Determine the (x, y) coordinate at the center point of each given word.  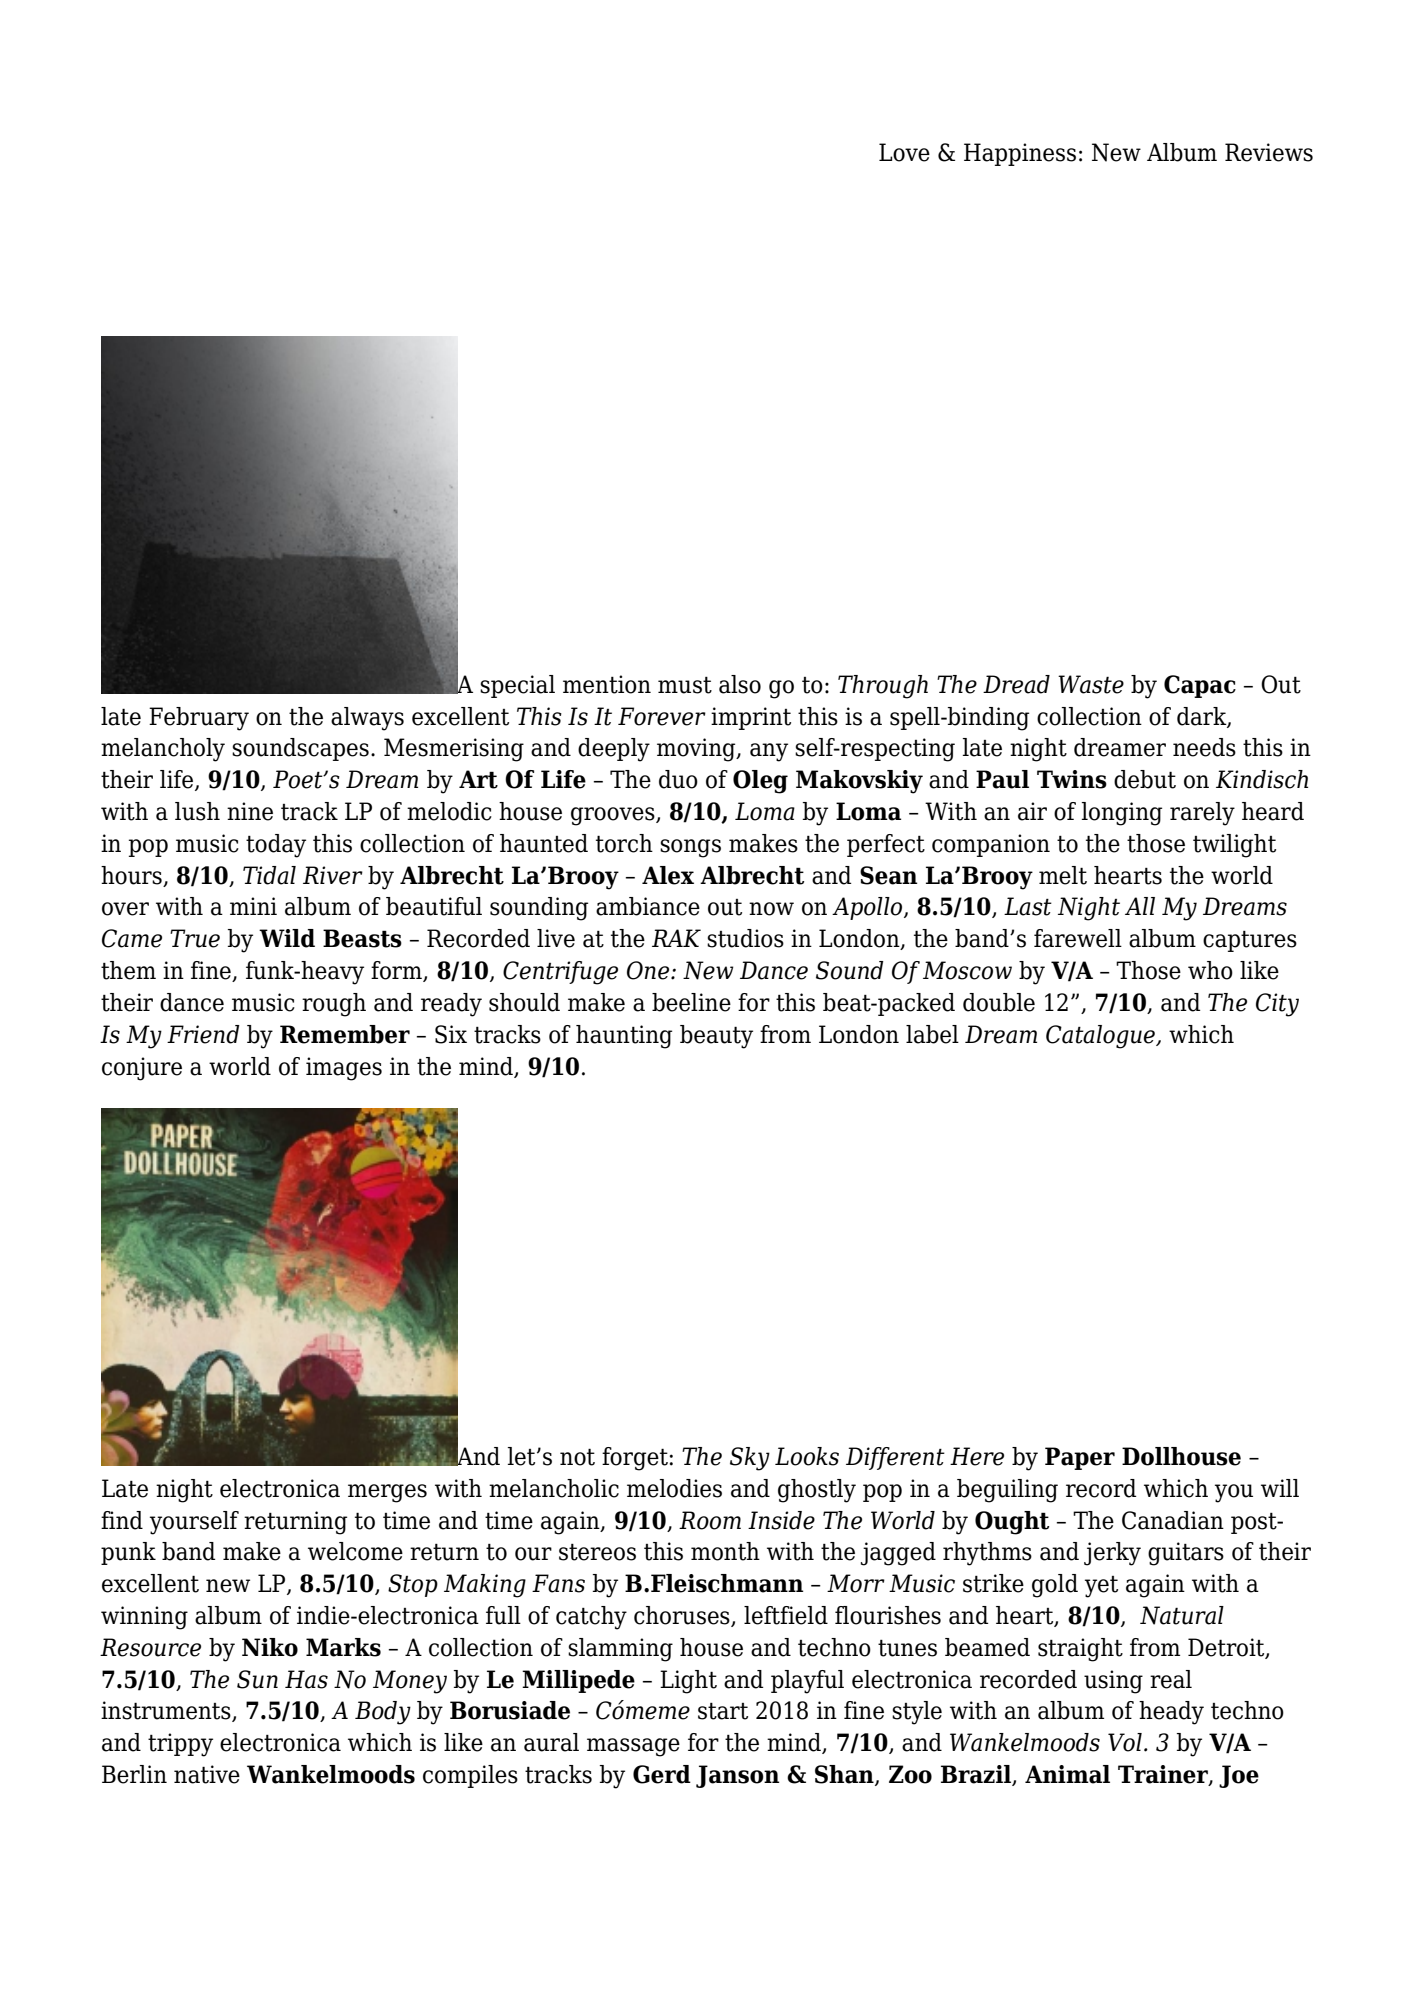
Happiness (1020, 154)
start (723, 1711)
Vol (1125, 1742)
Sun (257, 1679)
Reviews (1269, 152)
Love (904, 152)
